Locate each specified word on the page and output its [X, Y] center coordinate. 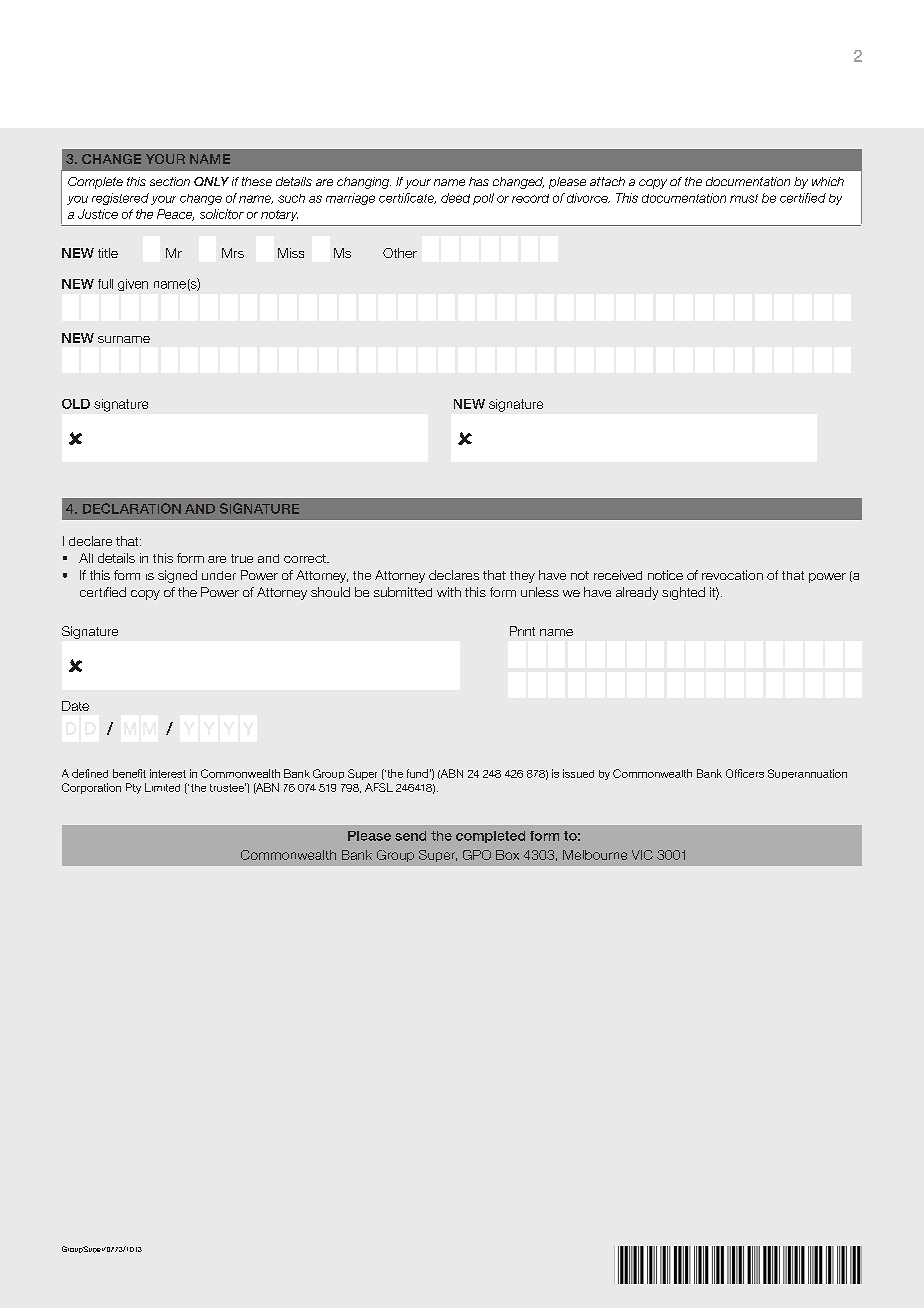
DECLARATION [132, 508]
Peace [175, 215]
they [522, 577]
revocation [732, 575]
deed [455, 198]
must [744, 198]
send [410, 836]
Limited [162, 787]
